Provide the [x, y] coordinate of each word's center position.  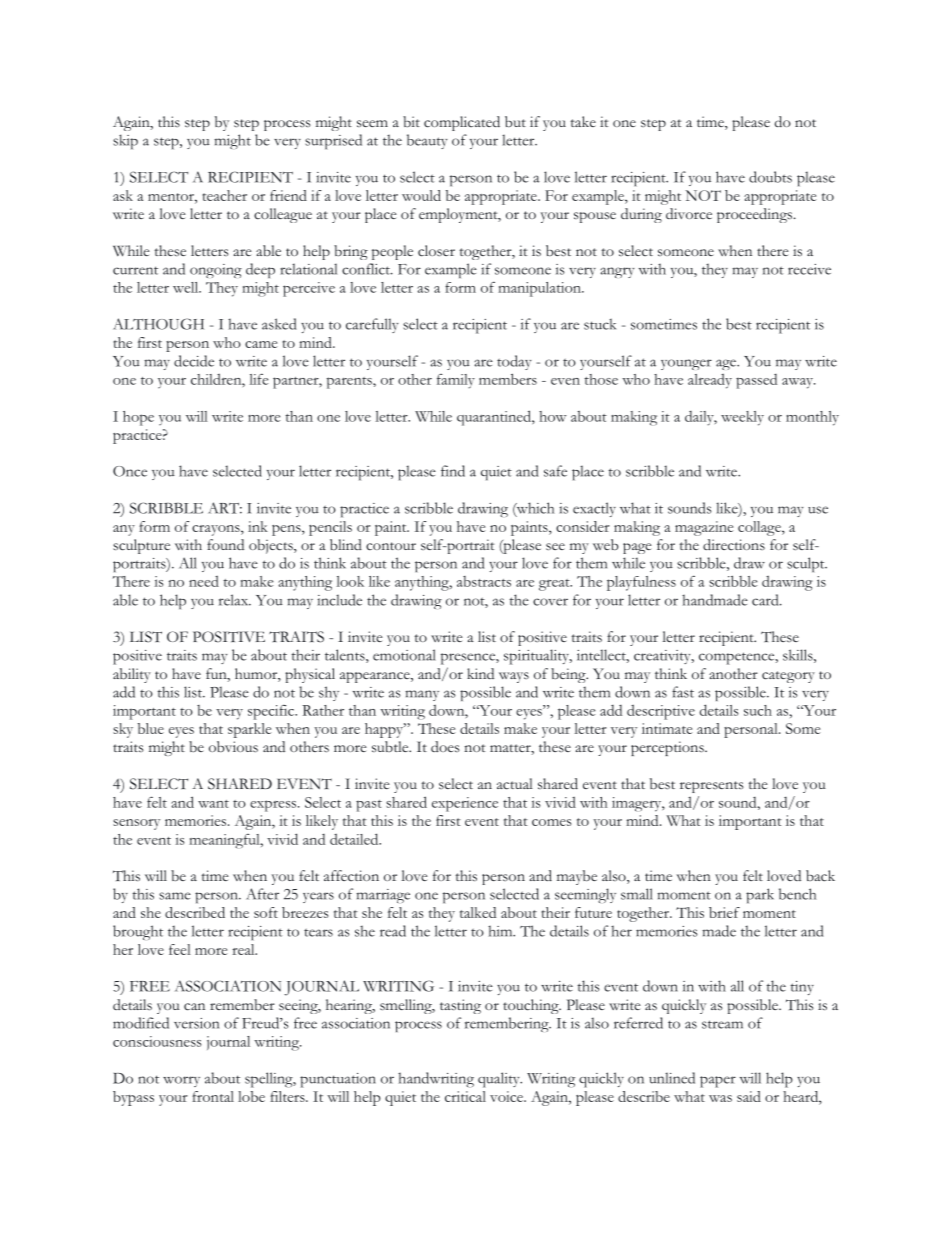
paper [718, 1082]
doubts [770, 177]
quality [500, 1080]
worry [181, 1081]
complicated [462, 123]
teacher [225, 195]
